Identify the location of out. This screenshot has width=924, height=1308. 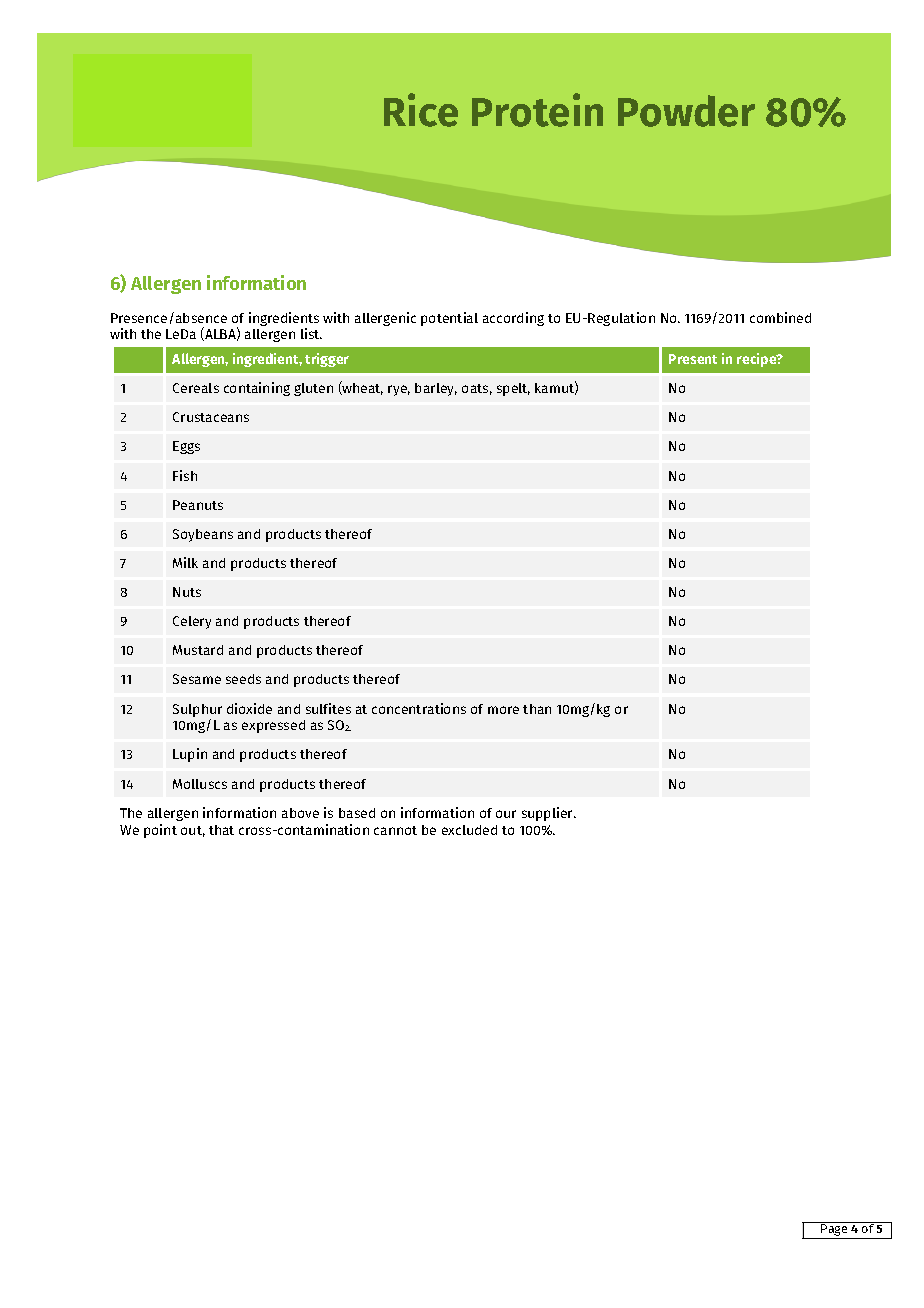
(193, 831).
